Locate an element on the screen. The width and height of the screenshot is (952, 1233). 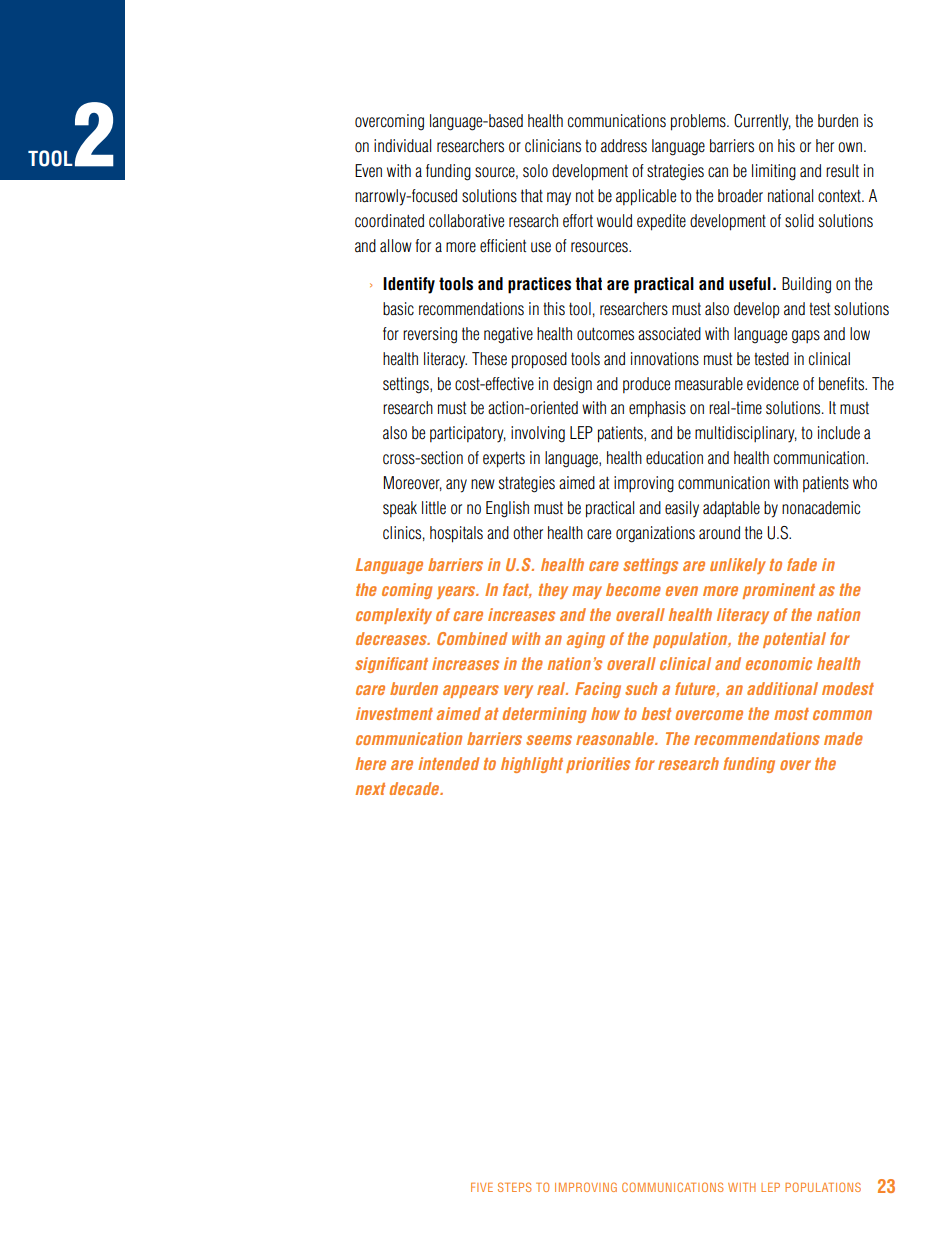
significant is located at coordinates (391, 665).
